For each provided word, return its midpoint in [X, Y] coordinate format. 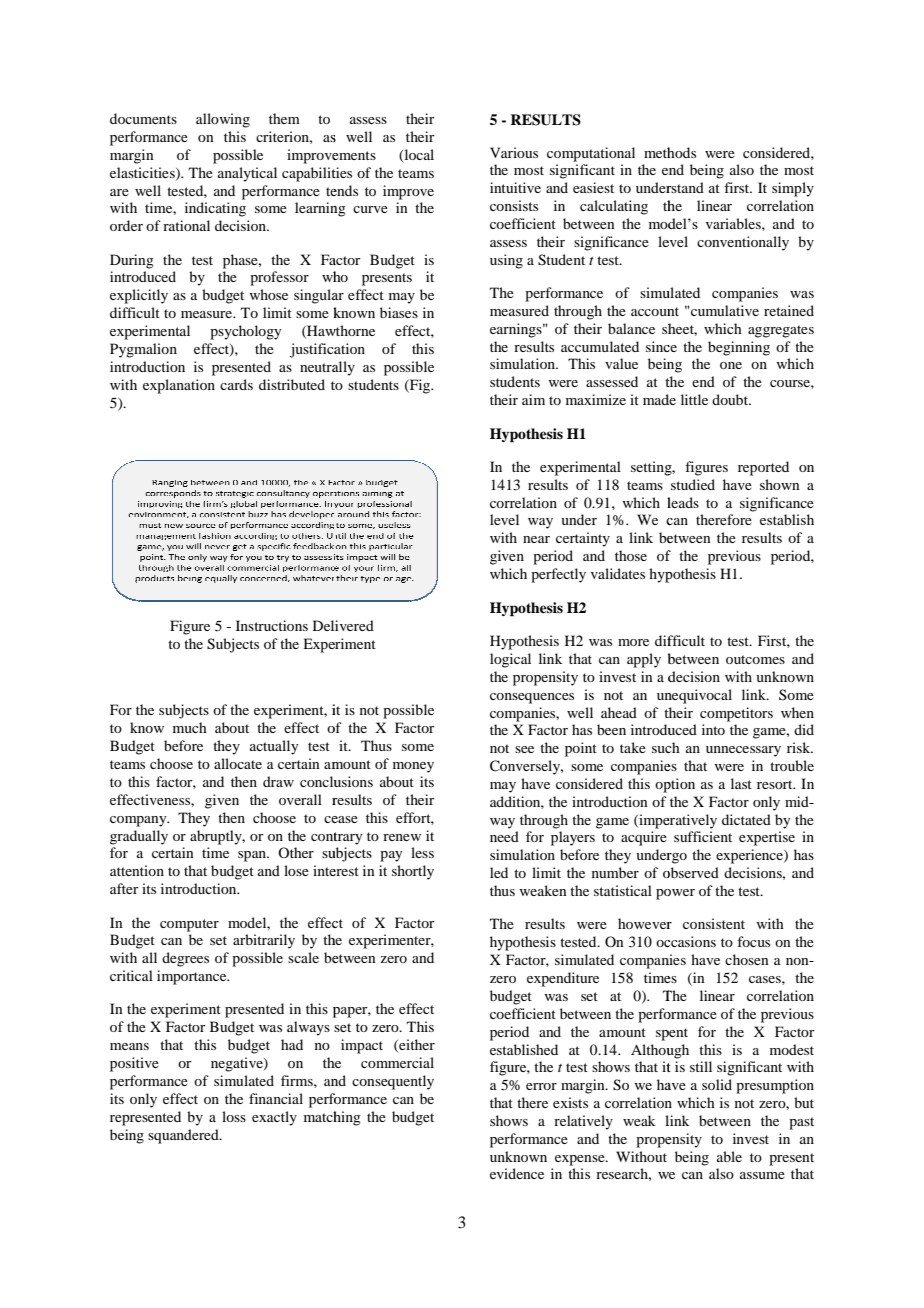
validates [618, 573]
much [190, 727]
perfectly [558, 575]
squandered [184, 1136]
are [119, 192]
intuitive [515, 187]
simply [793, 189]
